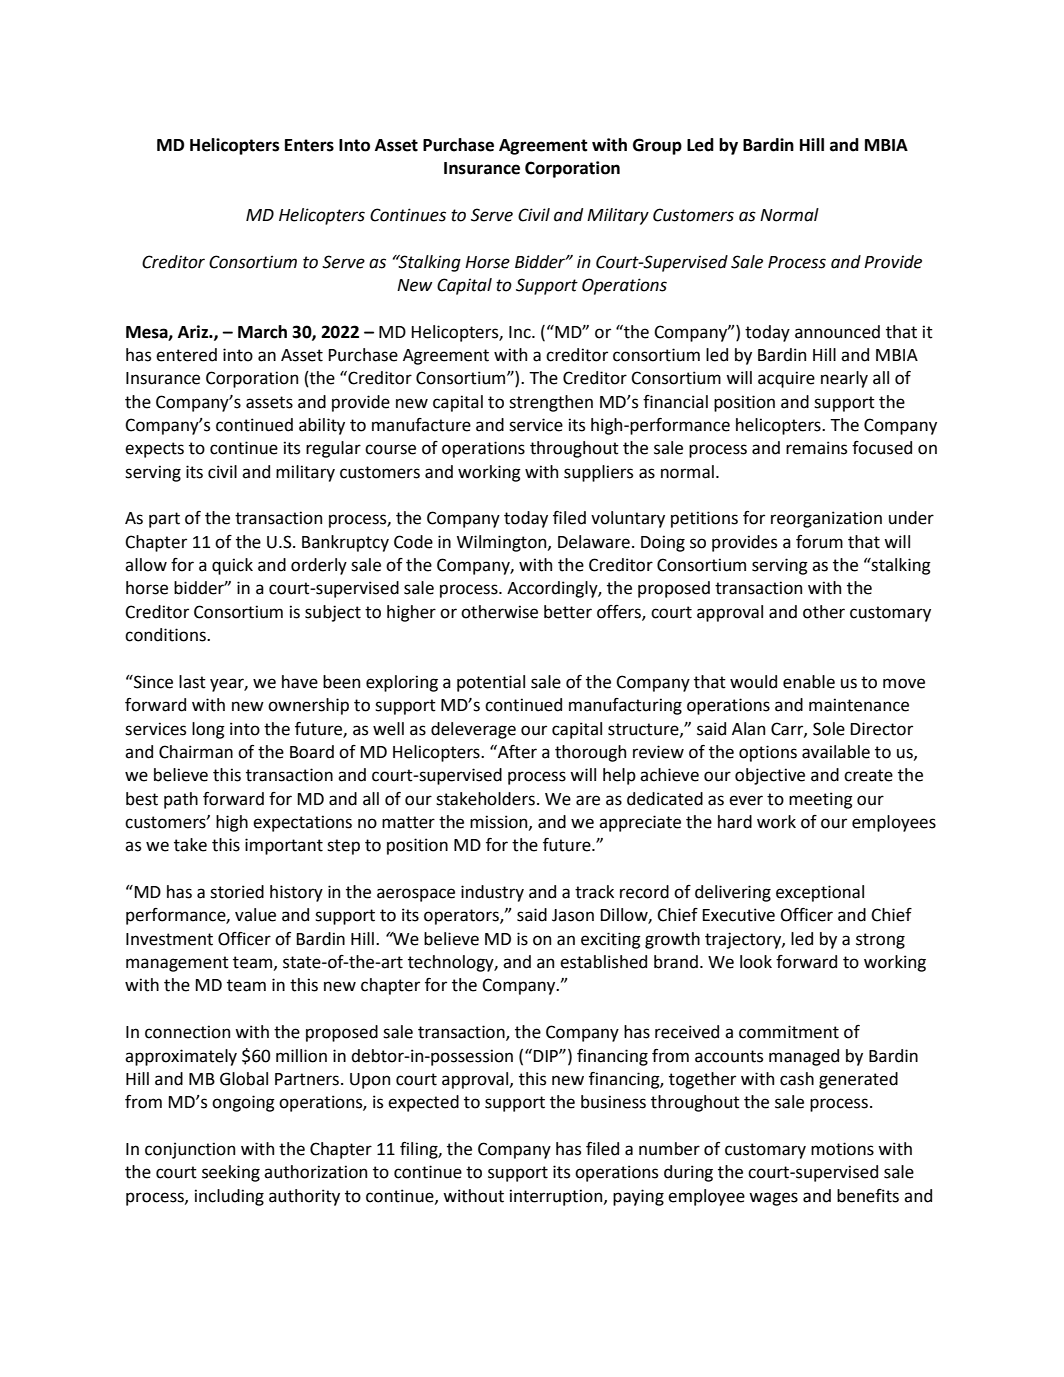  I want to click on seeking, so click(231, 1173).
